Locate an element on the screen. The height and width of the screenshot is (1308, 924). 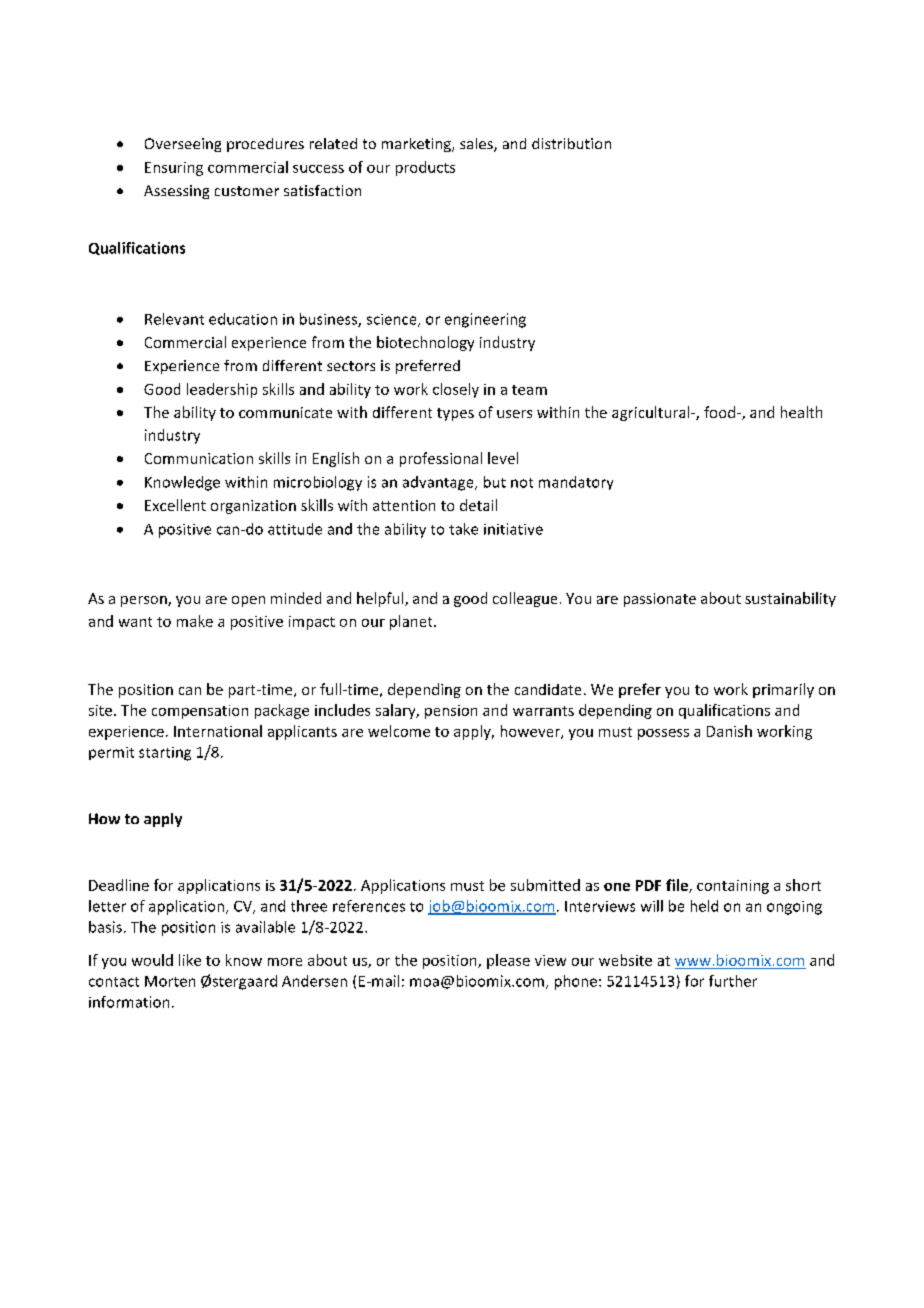
Morten is located at coordinates (170, 981).
